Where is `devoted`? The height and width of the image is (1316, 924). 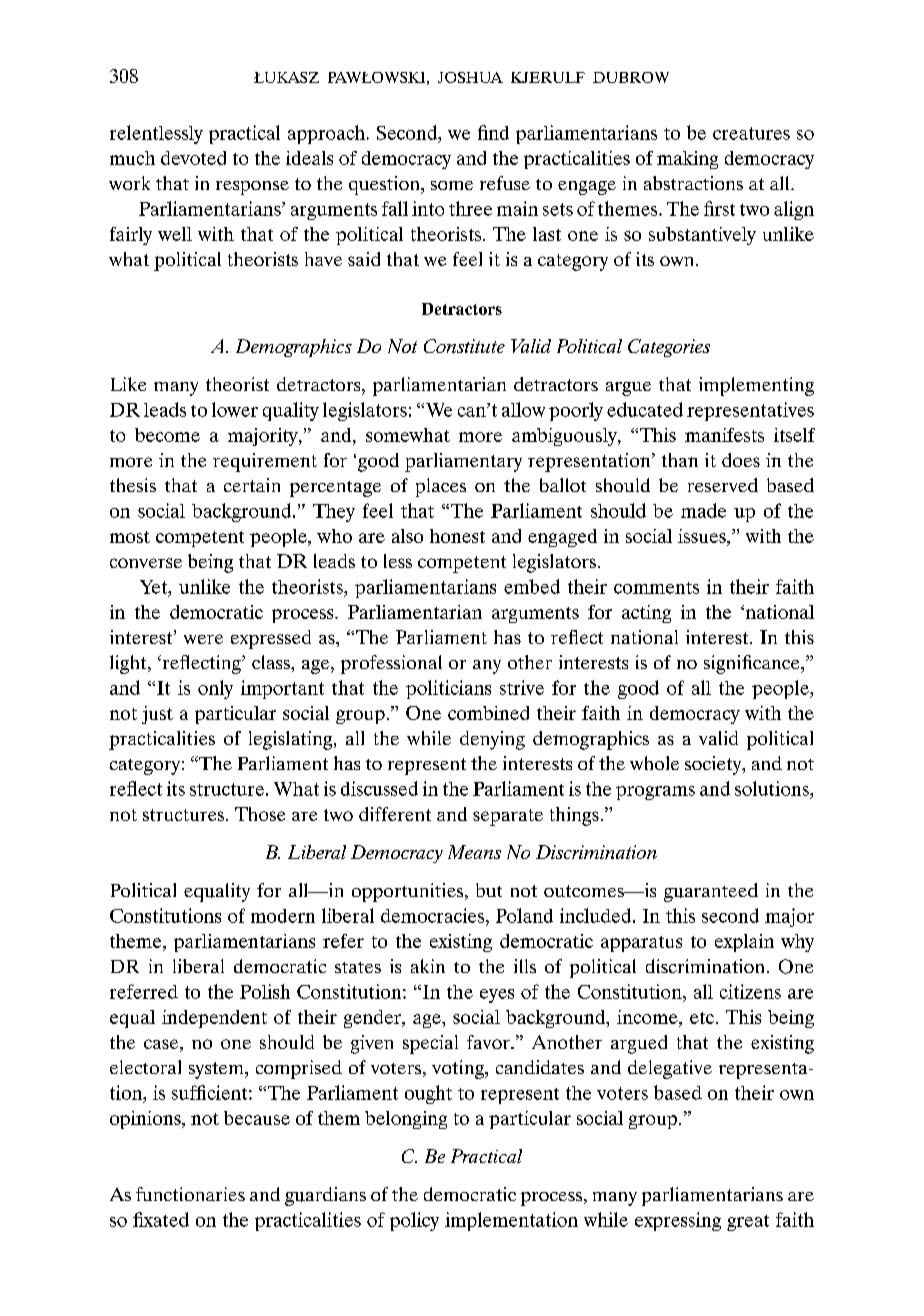 devoted is located at coordinates (193, 158).
